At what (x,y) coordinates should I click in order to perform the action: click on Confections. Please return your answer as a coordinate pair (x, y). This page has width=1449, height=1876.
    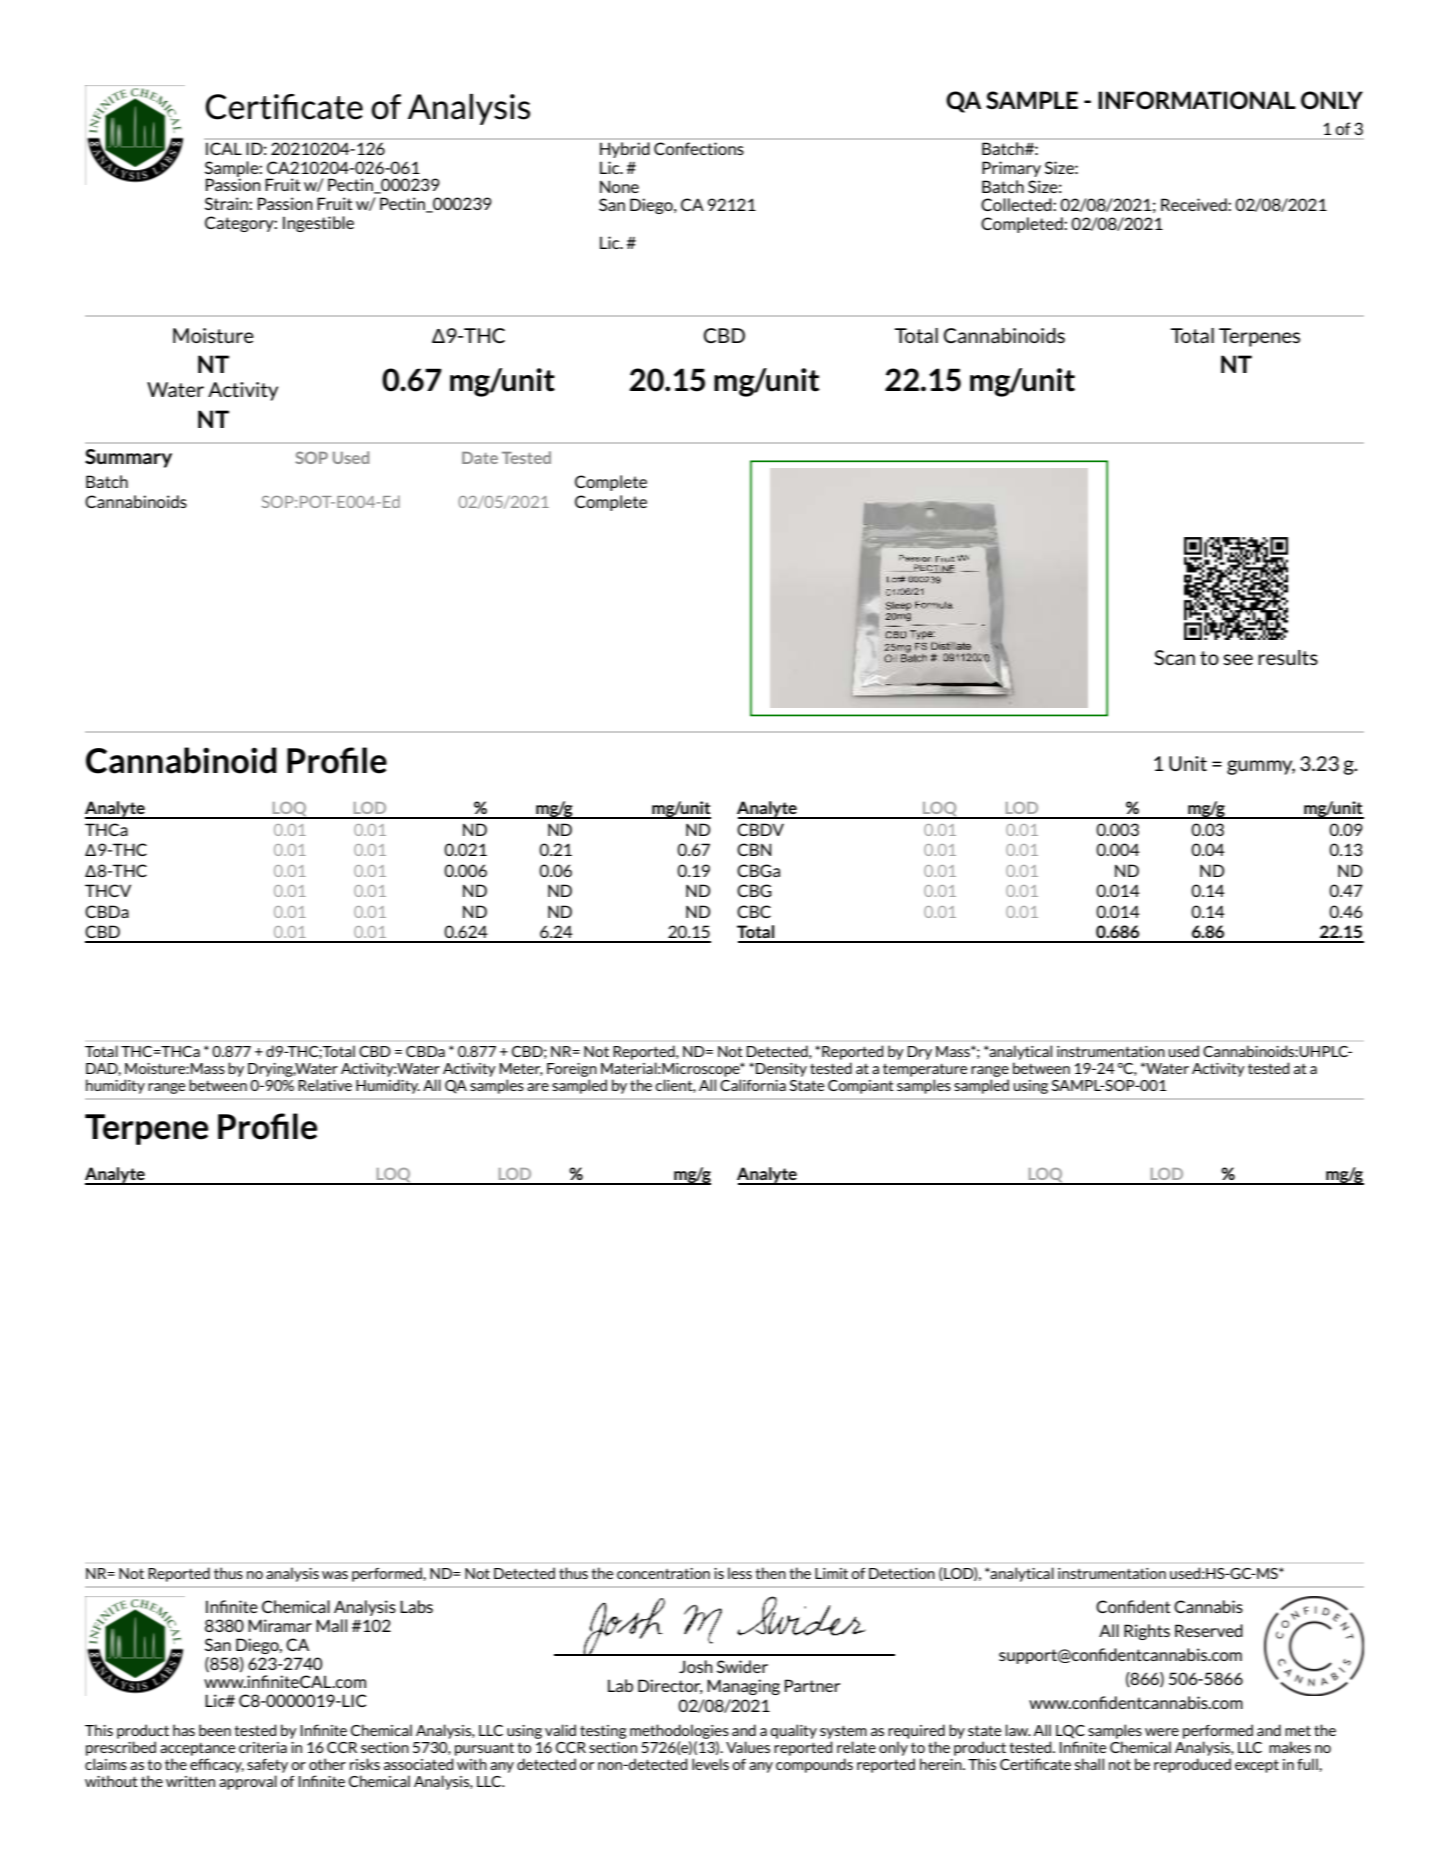
    Looking at the image, I should click on (699, 148).
